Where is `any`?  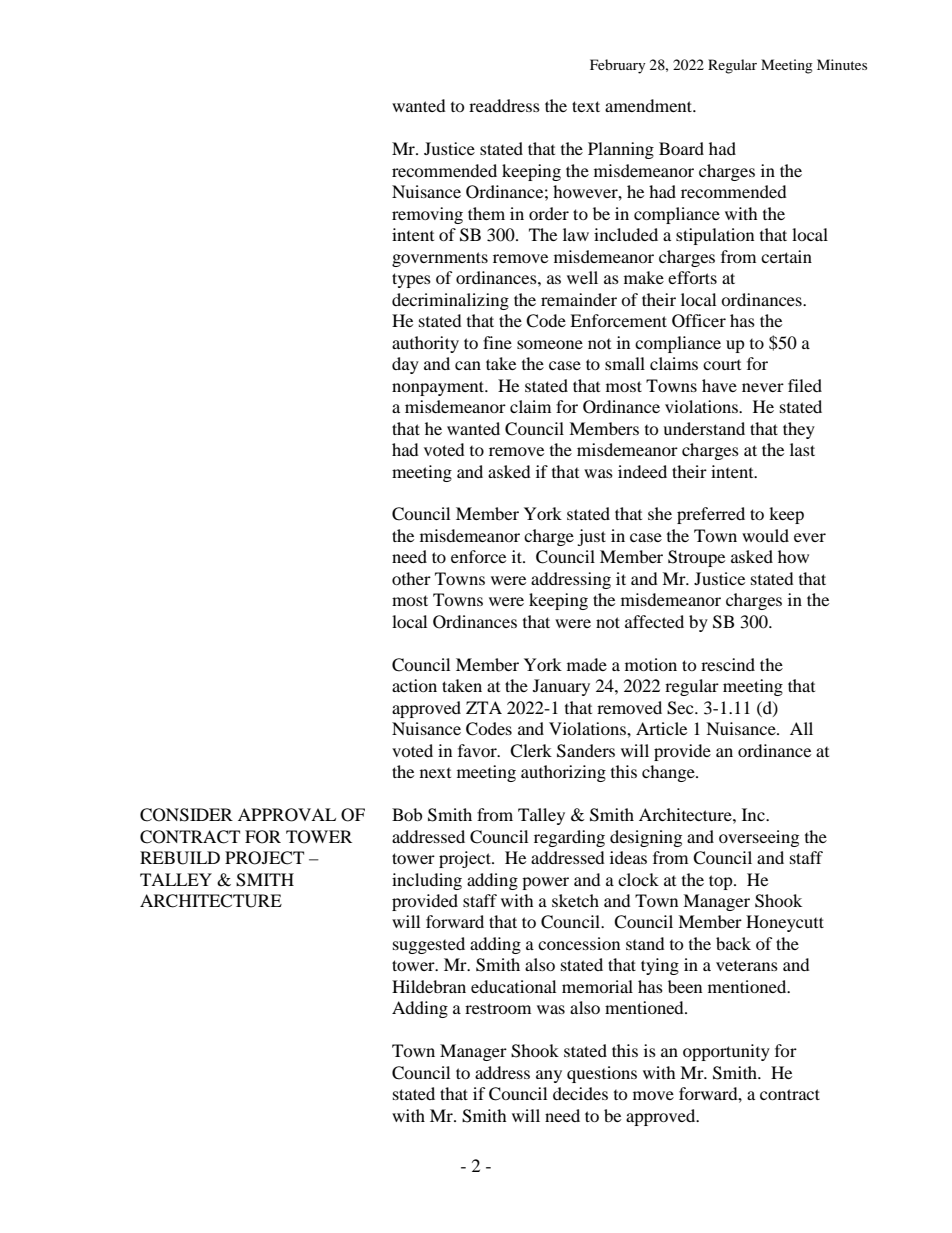 any is located at coordinates (549, 1076).
